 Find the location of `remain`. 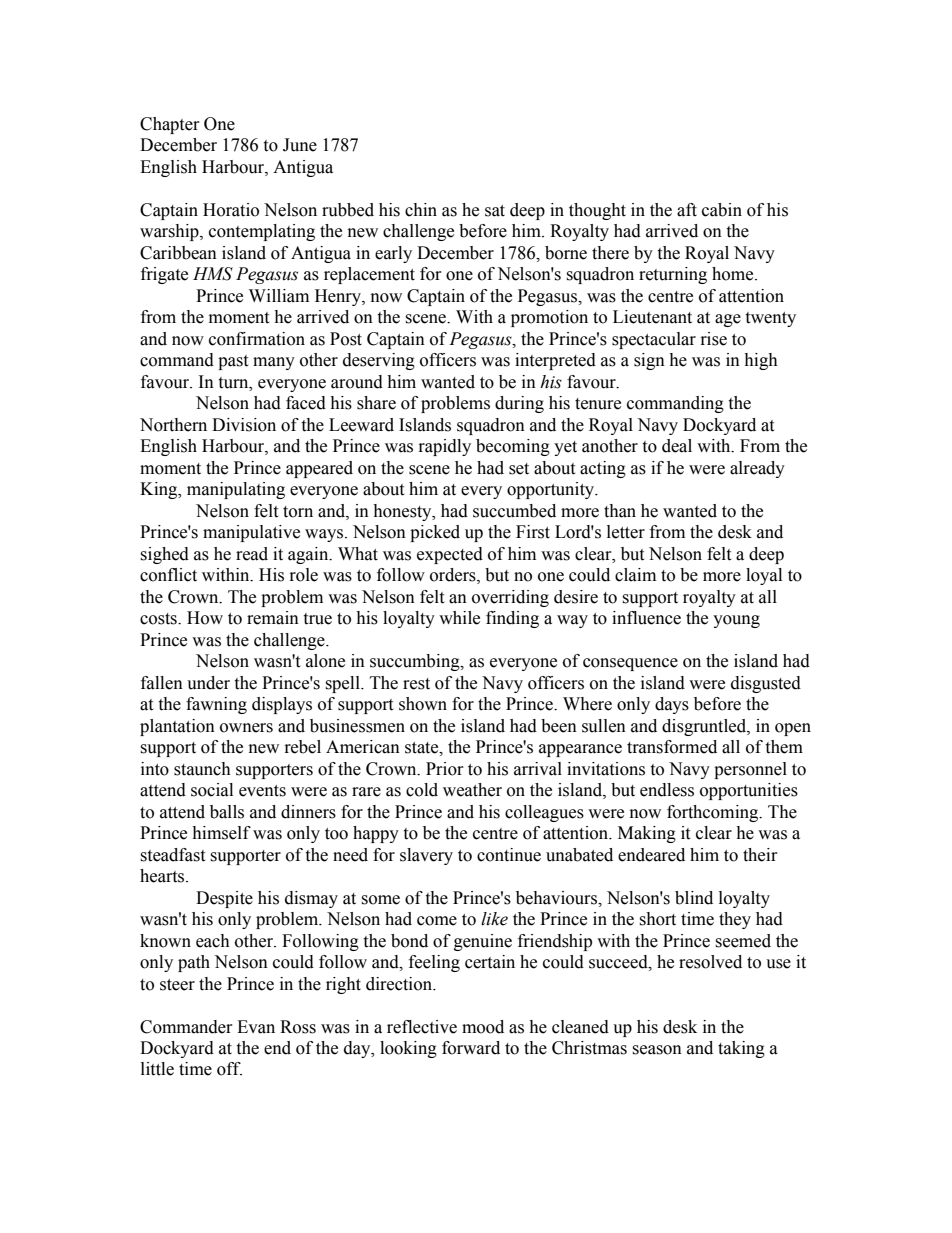

remain is located at coordinates (273, 618).
